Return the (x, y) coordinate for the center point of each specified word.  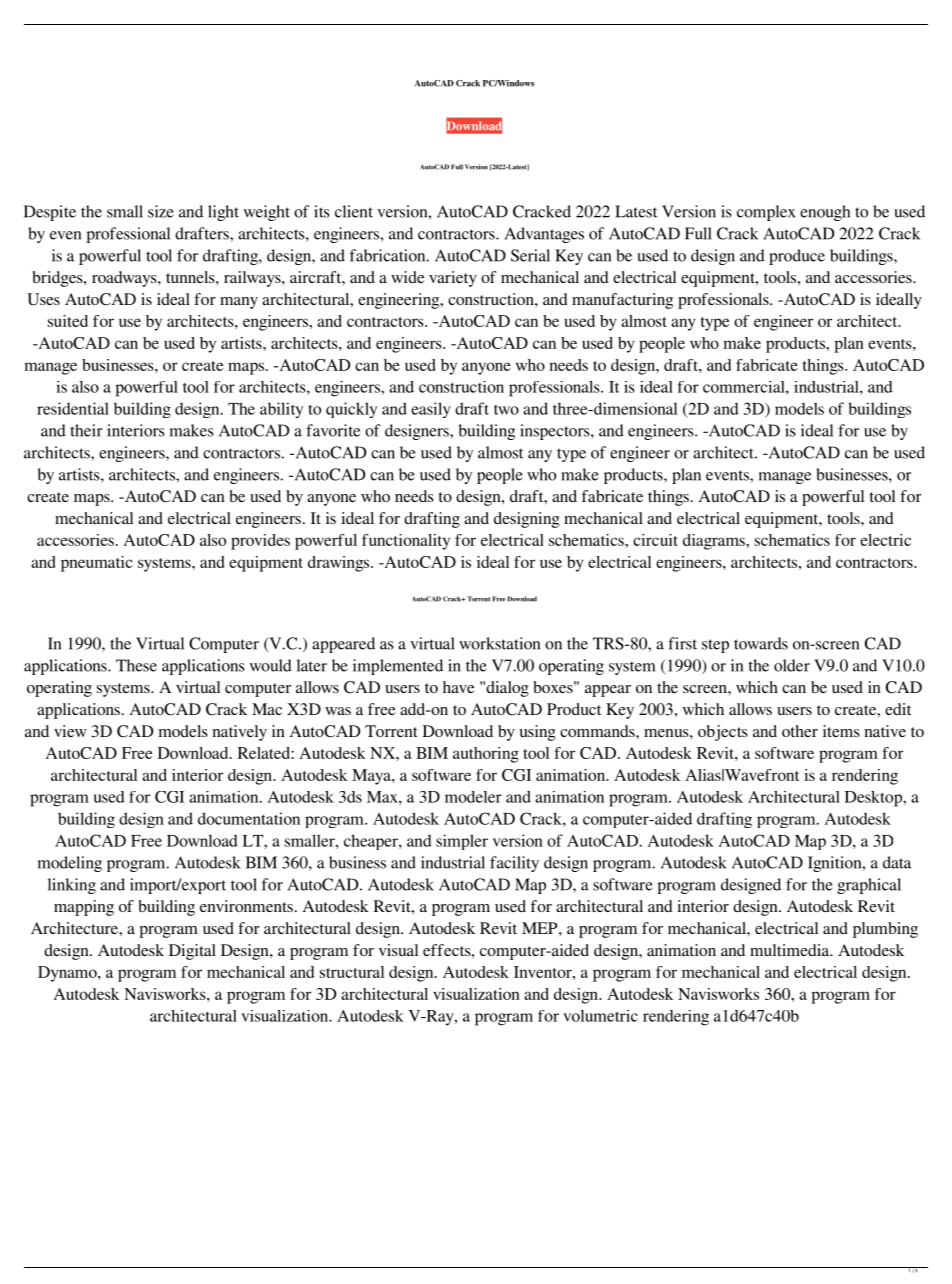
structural (352, 972)
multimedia (791, 950)
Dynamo (68, 974)
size (161, 211)
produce (797, 257)
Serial (530, 255)
